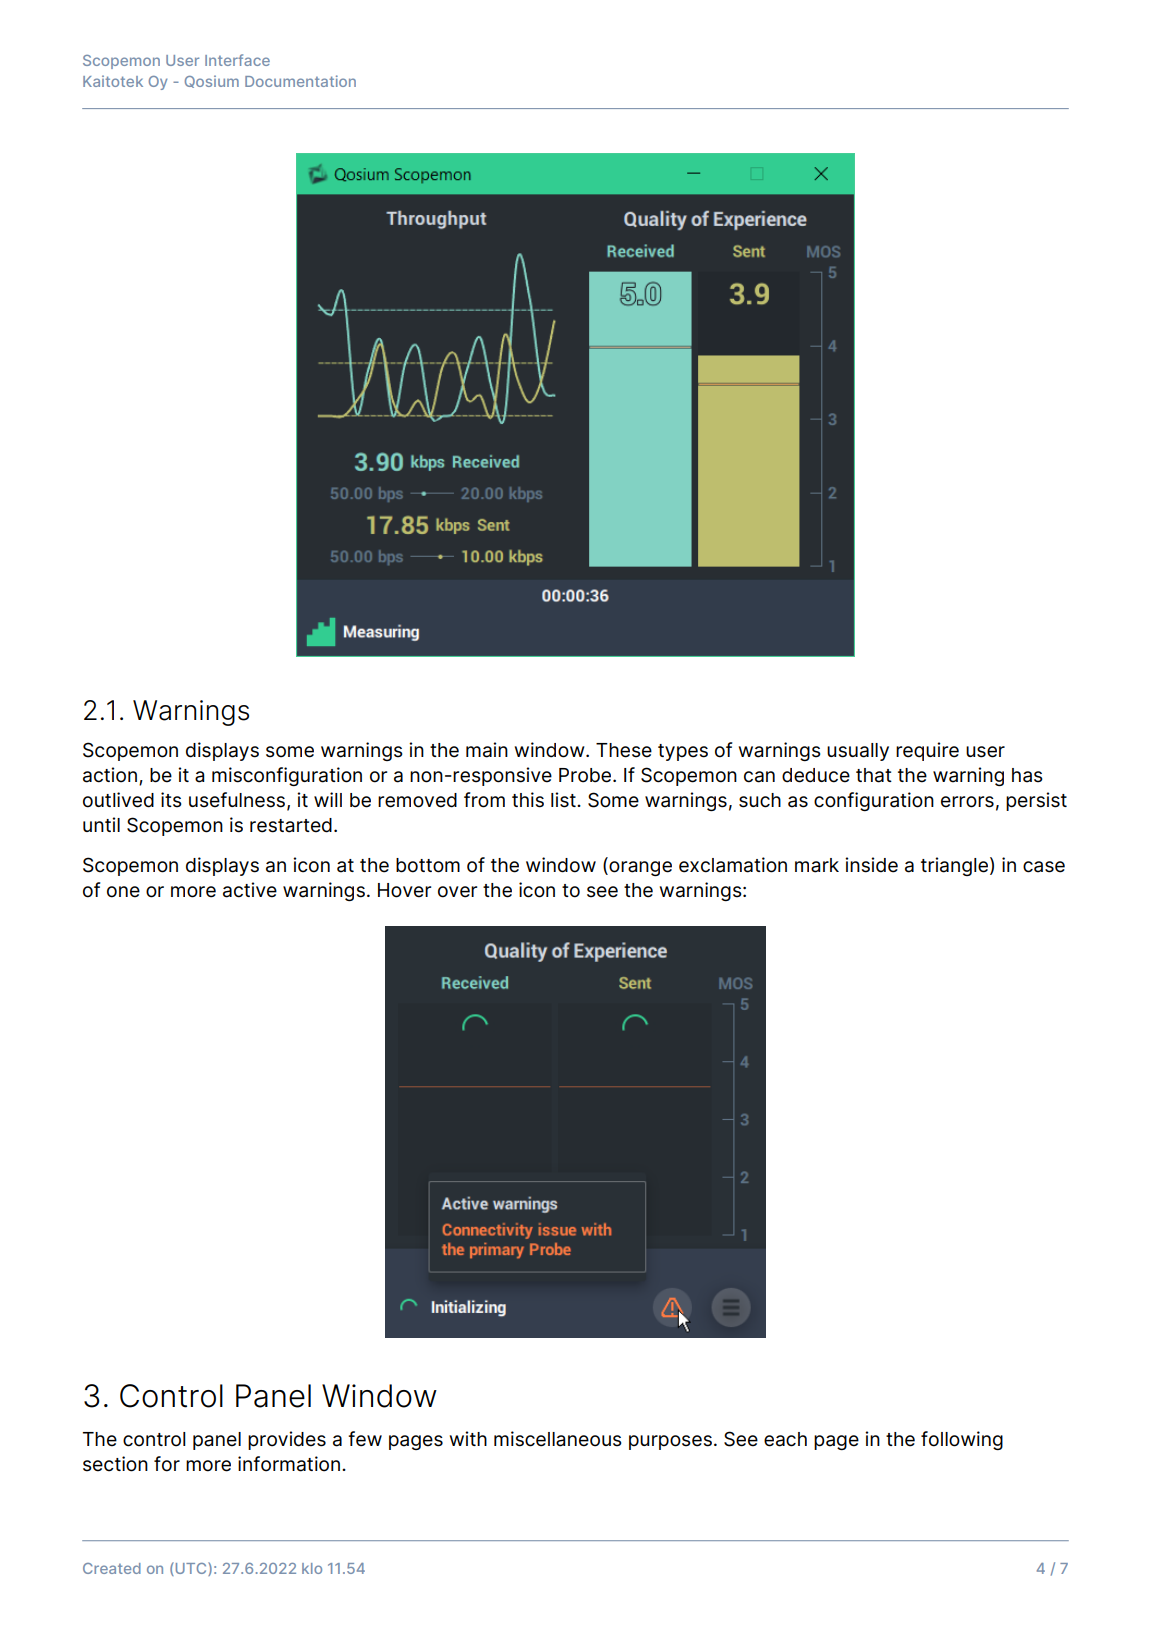 Image resolution: width=1151 pixels, height=1628 pixels. What do you see at coordinates (250, 890) in the screenshot?
I see `active` at bounding box center [250, 890].
